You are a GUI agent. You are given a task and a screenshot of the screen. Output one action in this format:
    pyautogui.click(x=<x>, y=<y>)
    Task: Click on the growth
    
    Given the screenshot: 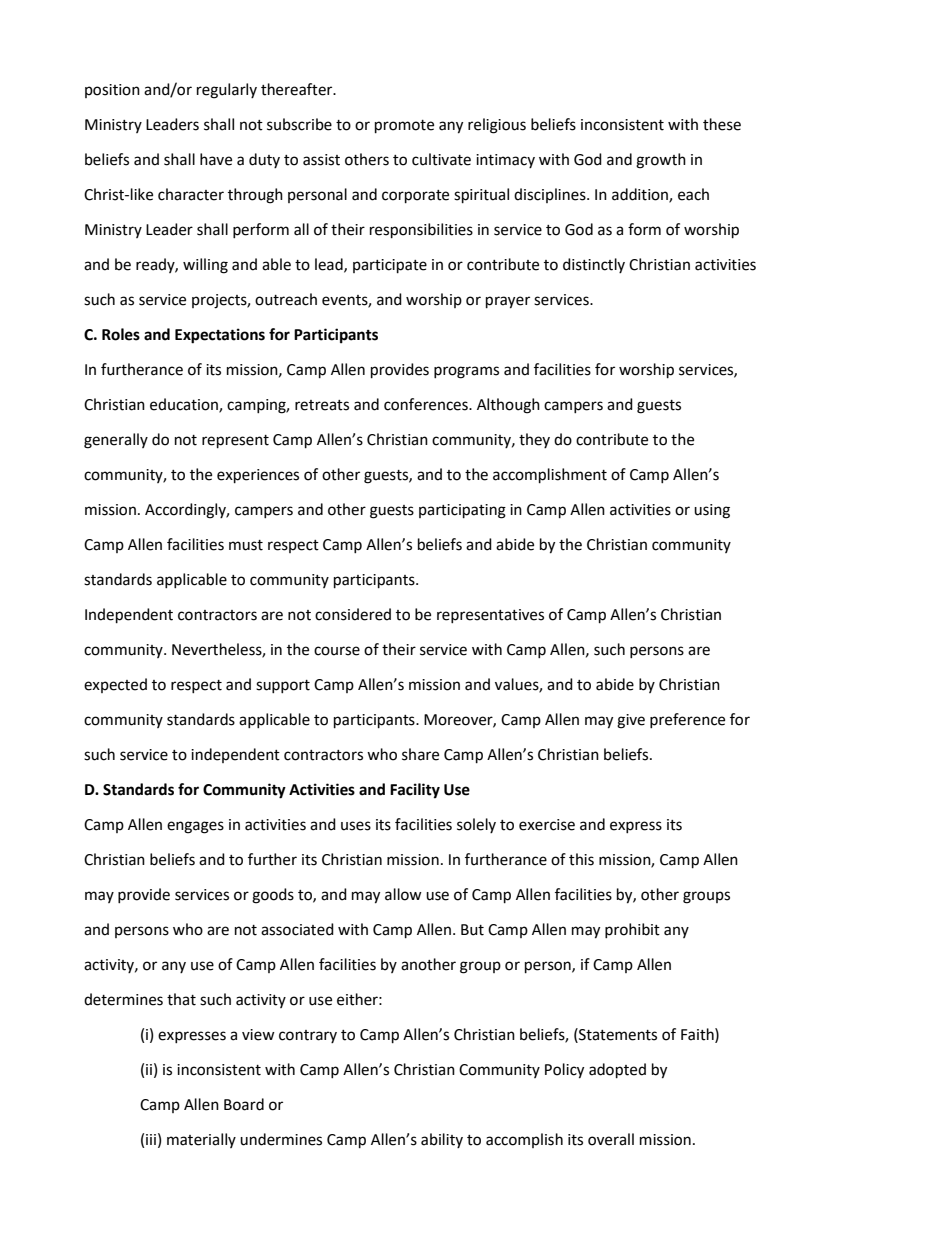 What is the action you would take?
    pyautogui.click(x=661, y=161)
